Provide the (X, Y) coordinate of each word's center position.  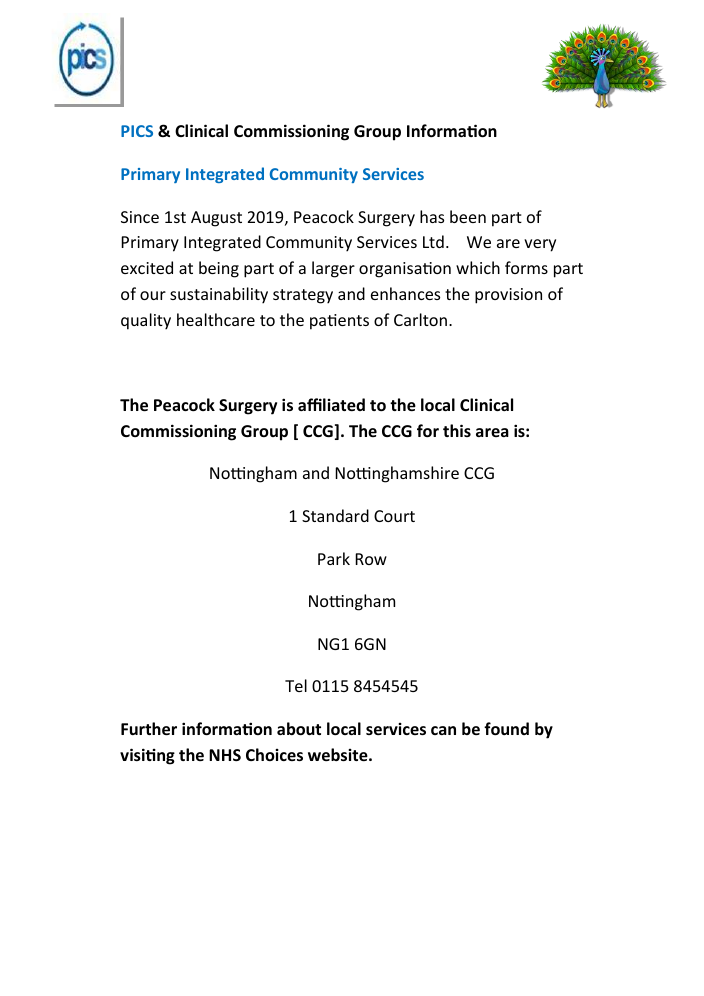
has (432, 216)
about (299, 728)
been (468, 216)
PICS (137, 131)
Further (149, 728)
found (506, 728)
